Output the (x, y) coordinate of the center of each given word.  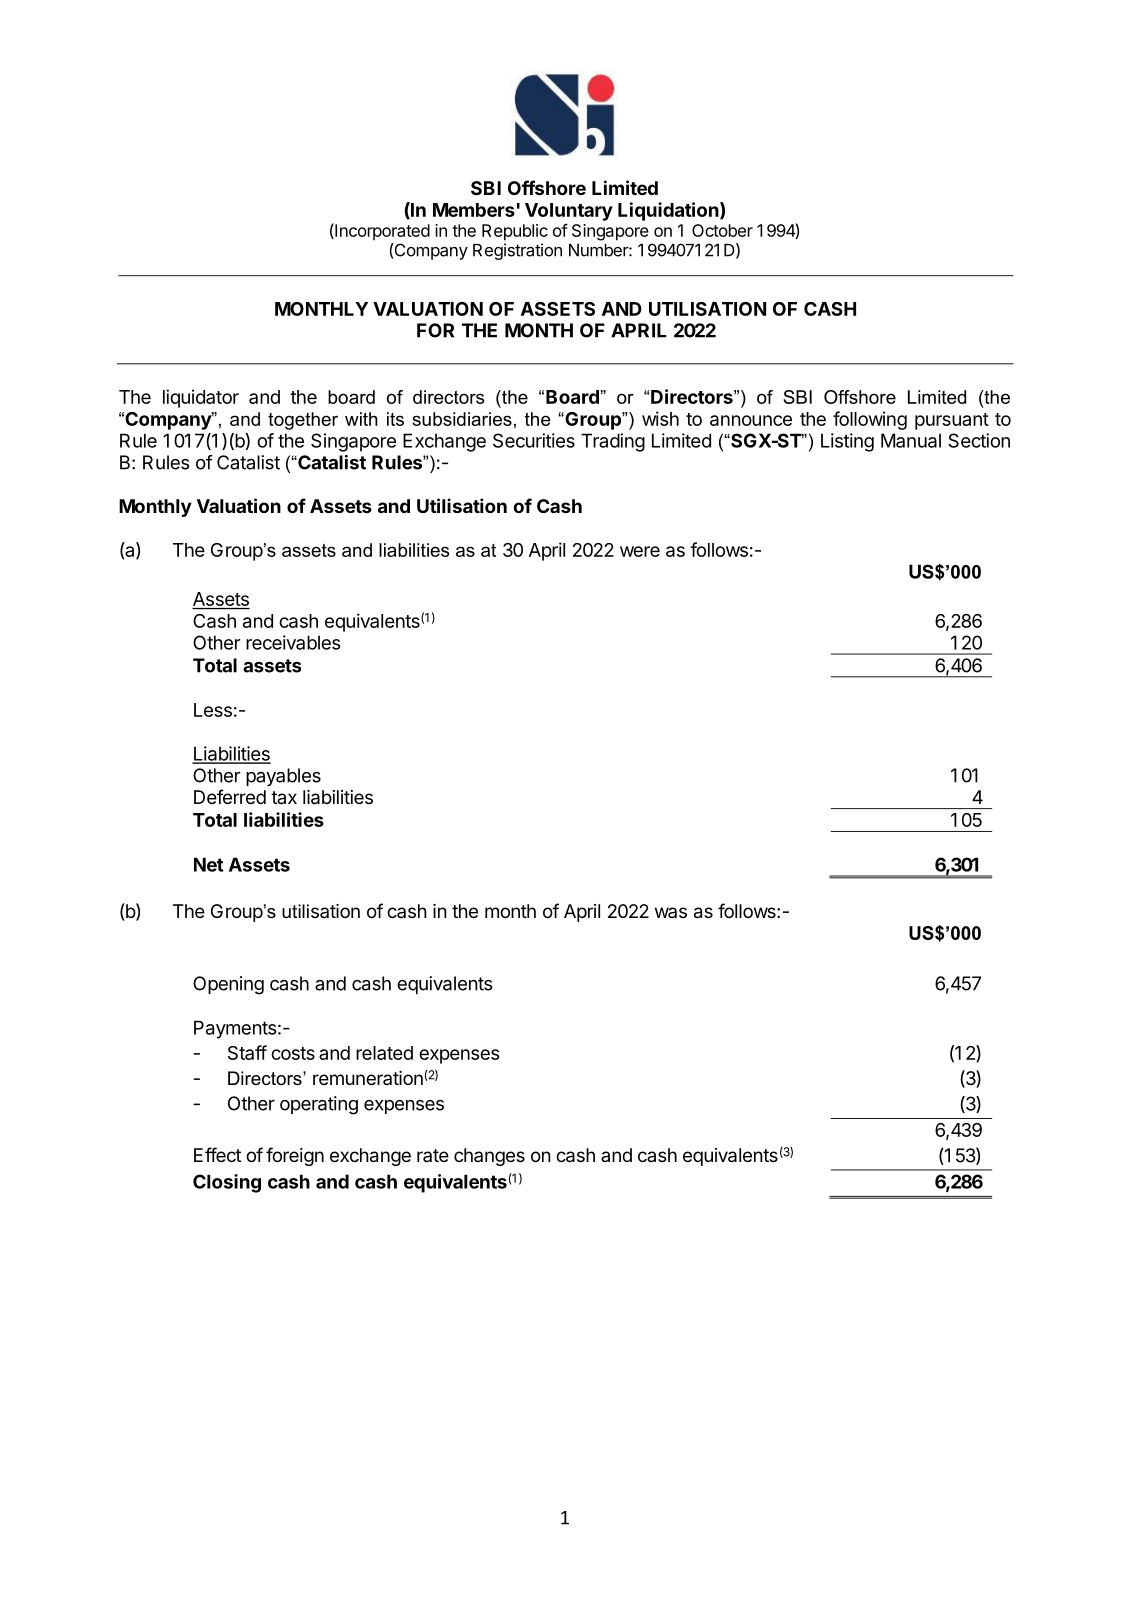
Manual (911, 440)
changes (489, 1157)
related (384, 1053)
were (640, 551)
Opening (228, 985)
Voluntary (569, 212)
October (722, 230)
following (870, 420)
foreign (295, 1156)
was (671, 912)
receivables (293, 642)
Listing (847, 442)
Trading (613, 442)
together (303, 421)
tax (284, 797)
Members (474, 210)
